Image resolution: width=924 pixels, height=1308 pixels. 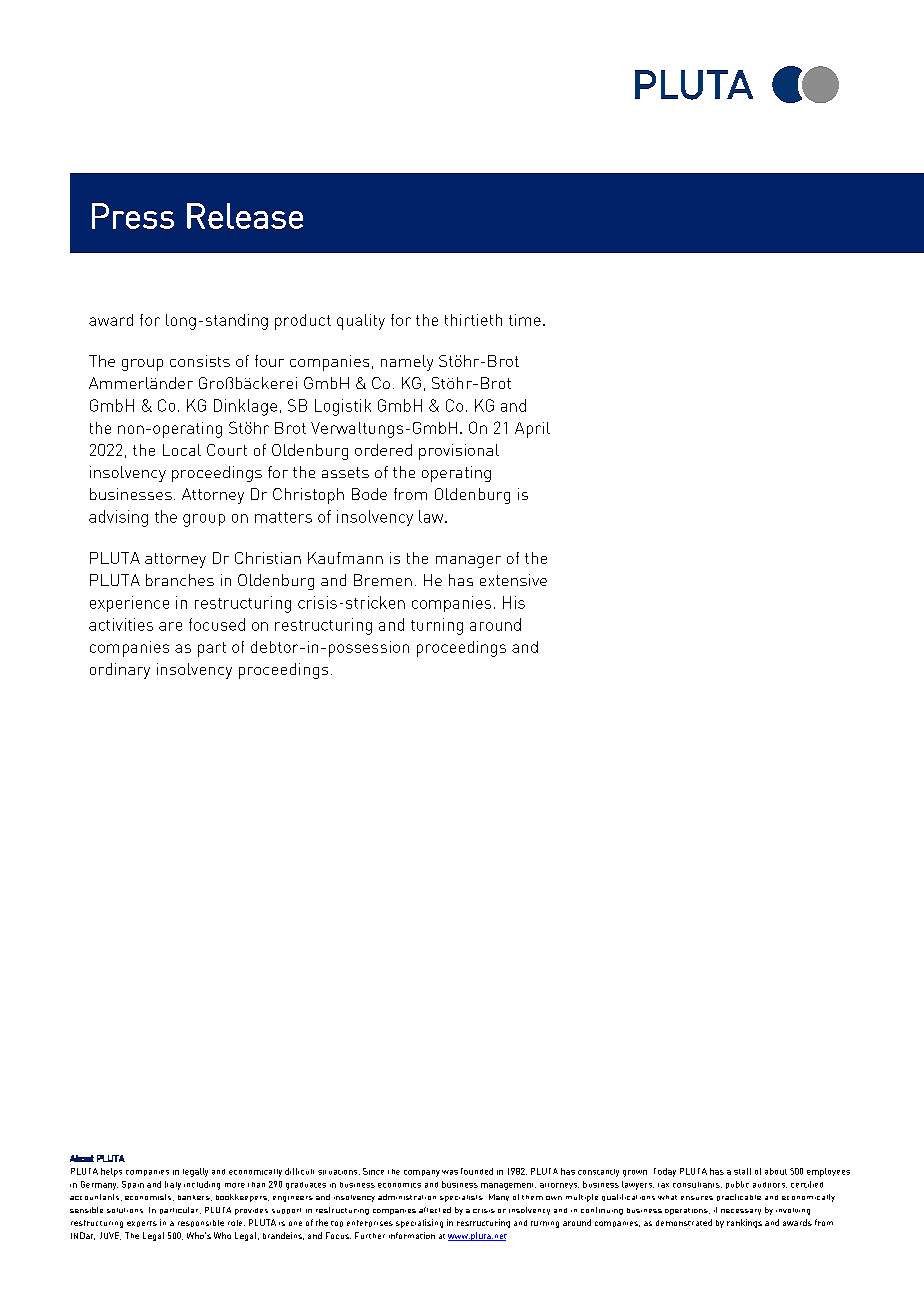 I want to click on time, so click(x=525, y=320).
